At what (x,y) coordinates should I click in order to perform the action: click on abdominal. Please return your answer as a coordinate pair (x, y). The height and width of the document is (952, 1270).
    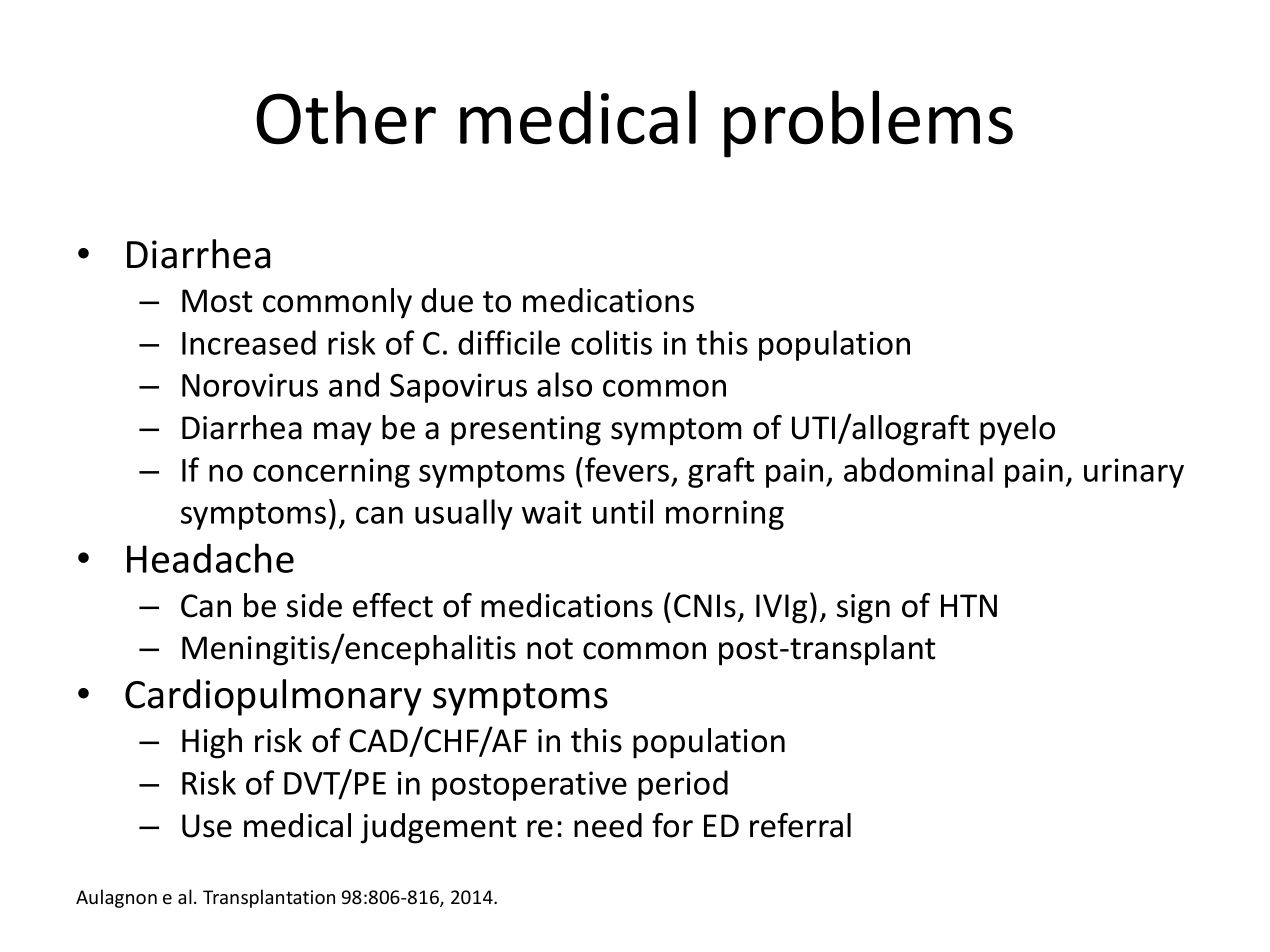
    Looking at the image, I should click on (918, 469).
